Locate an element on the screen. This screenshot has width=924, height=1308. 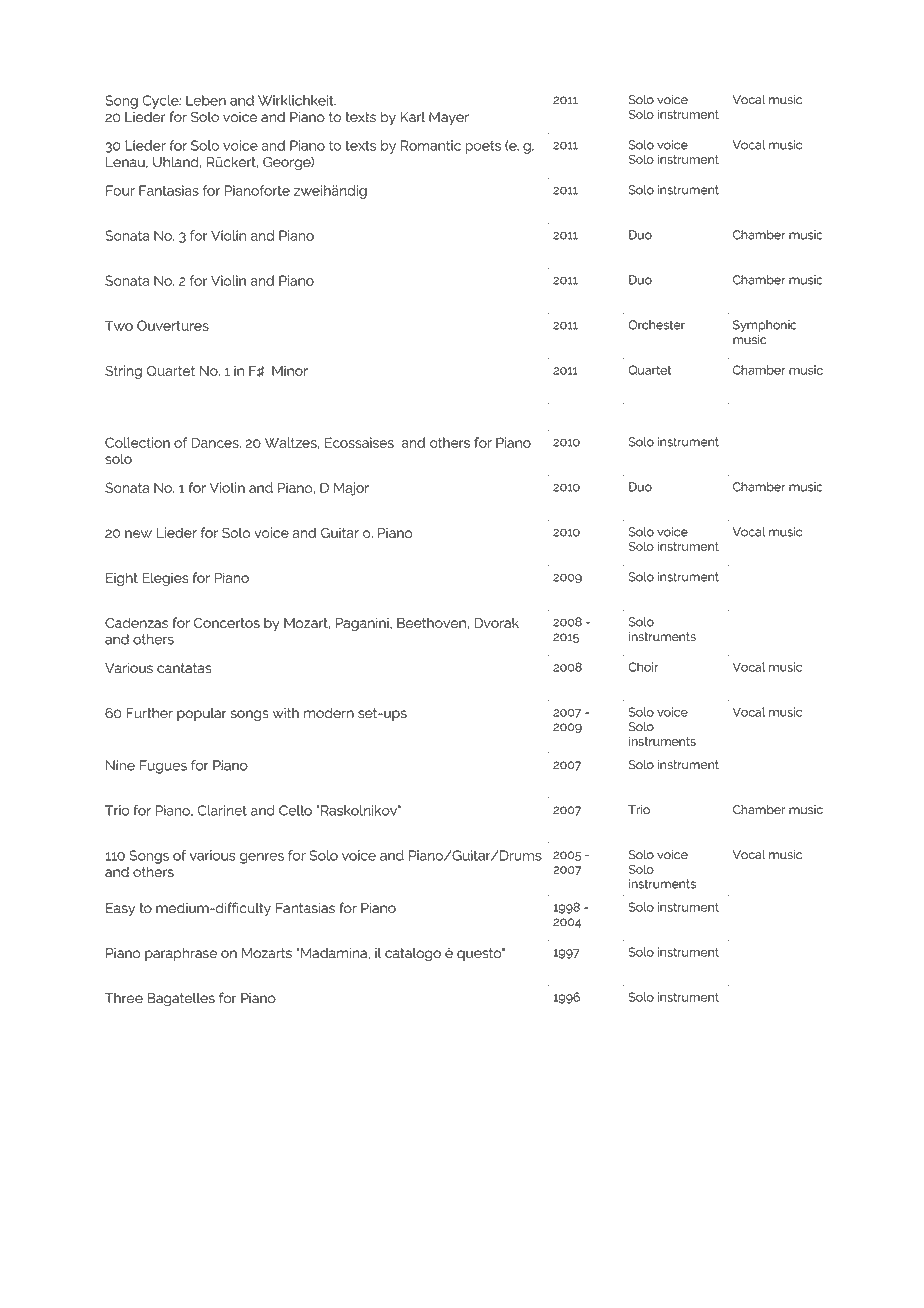
Choir is located at coordinates (643, 667).
